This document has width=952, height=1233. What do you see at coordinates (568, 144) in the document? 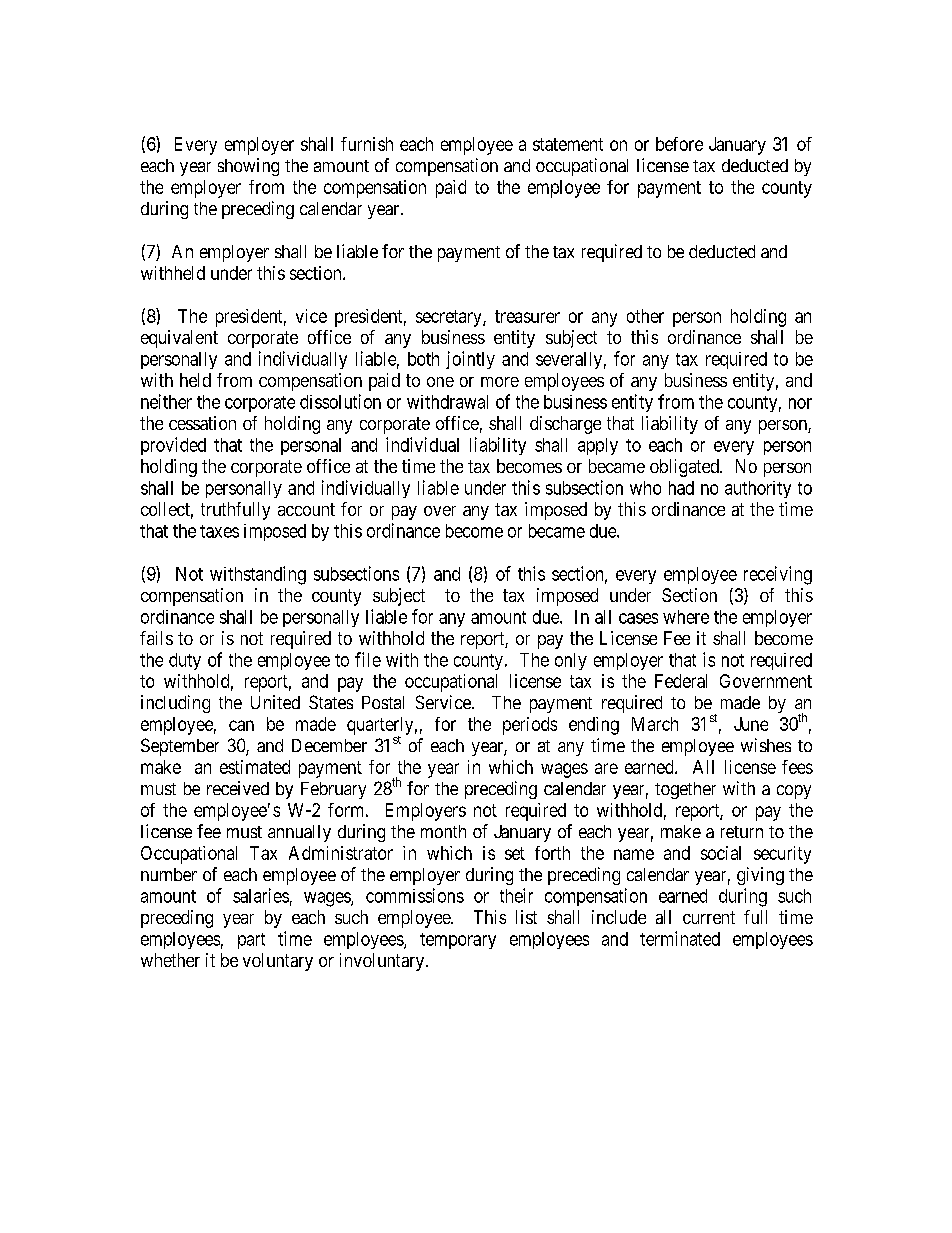
I see `statement` at bounding box center [568, 144].
